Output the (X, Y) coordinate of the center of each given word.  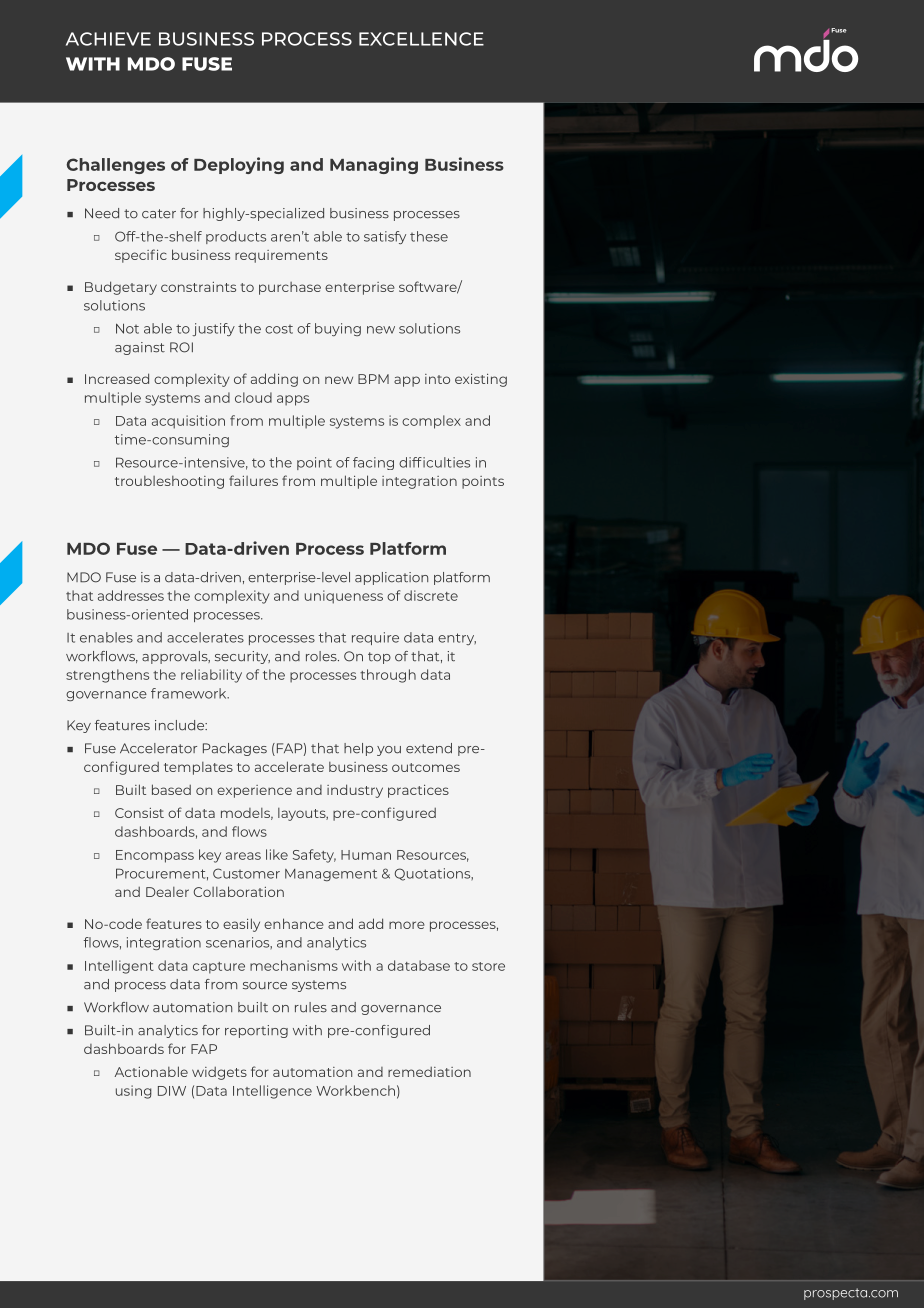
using (134, 1092)
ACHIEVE (108, 39)
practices (418, 791)
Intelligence (272, 1092)
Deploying (239, 165)
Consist (139, 813)
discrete (431, 595)
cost (279, 329)
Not (127, 328)
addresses (131, 595)
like (277, 854)
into (437, 379)
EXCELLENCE (421, 39)
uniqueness (344, 597)
